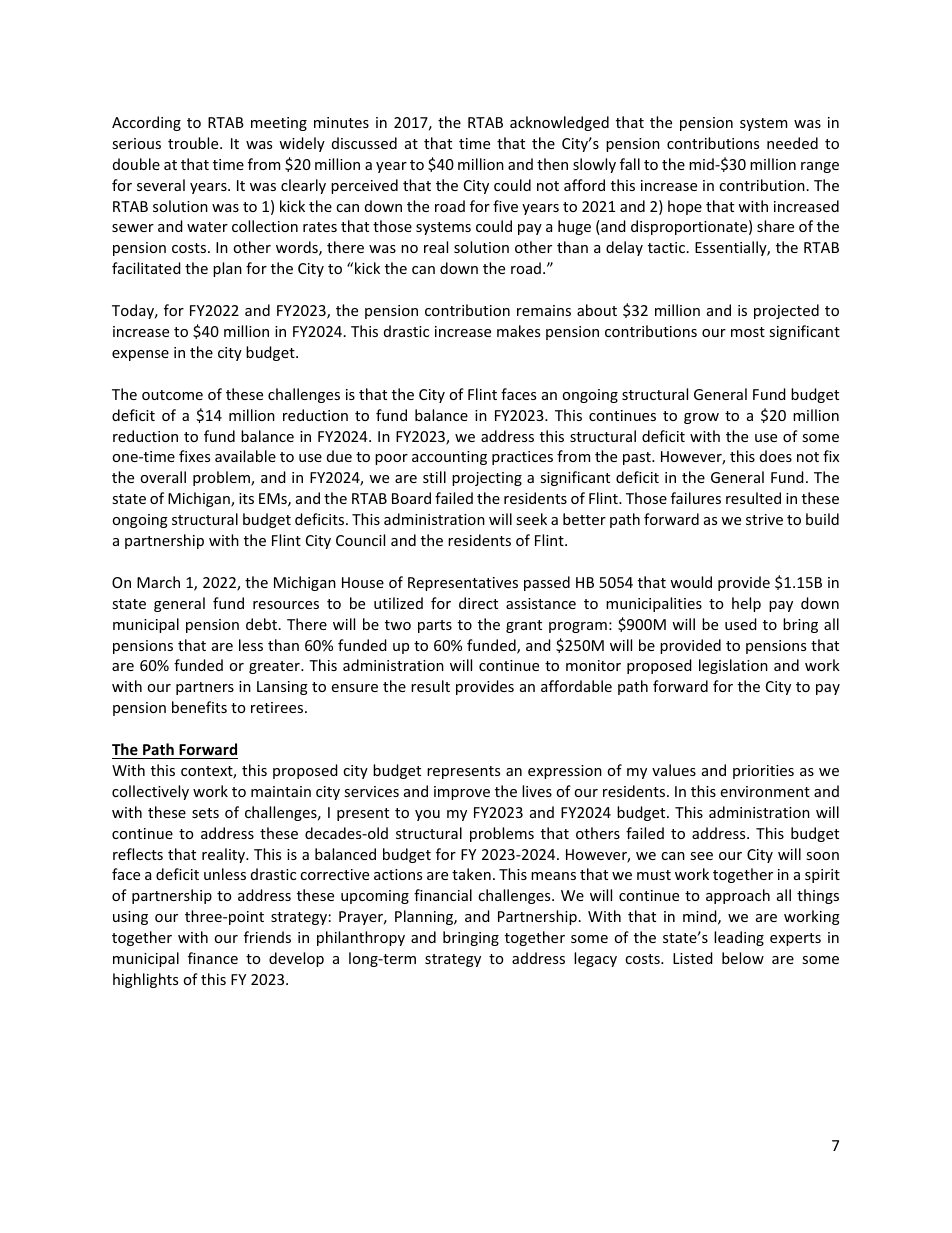  Describe the element at coordinates (158, 582) in the page. I see `March` at that location.
